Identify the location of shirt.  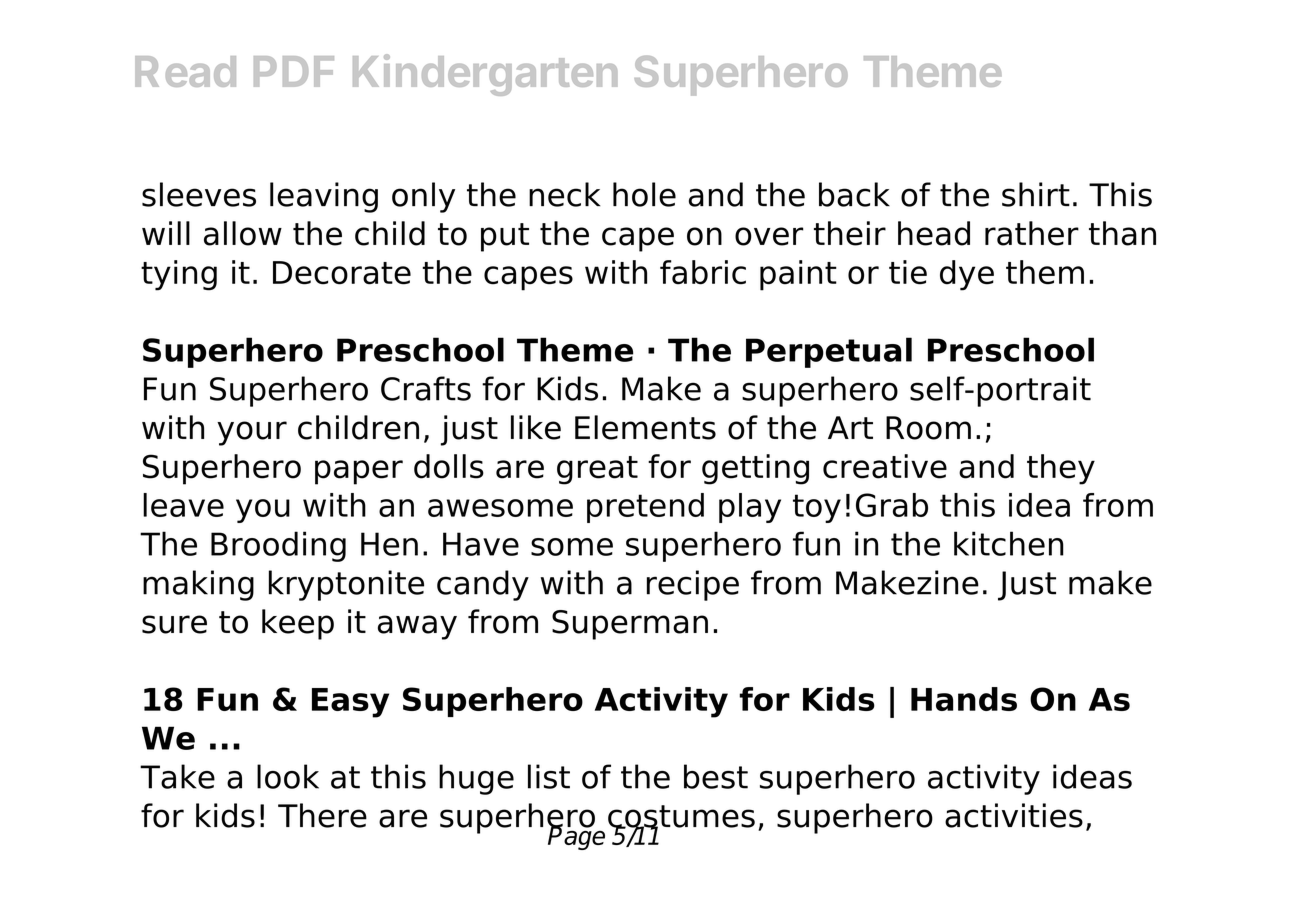
(1036, 194).
